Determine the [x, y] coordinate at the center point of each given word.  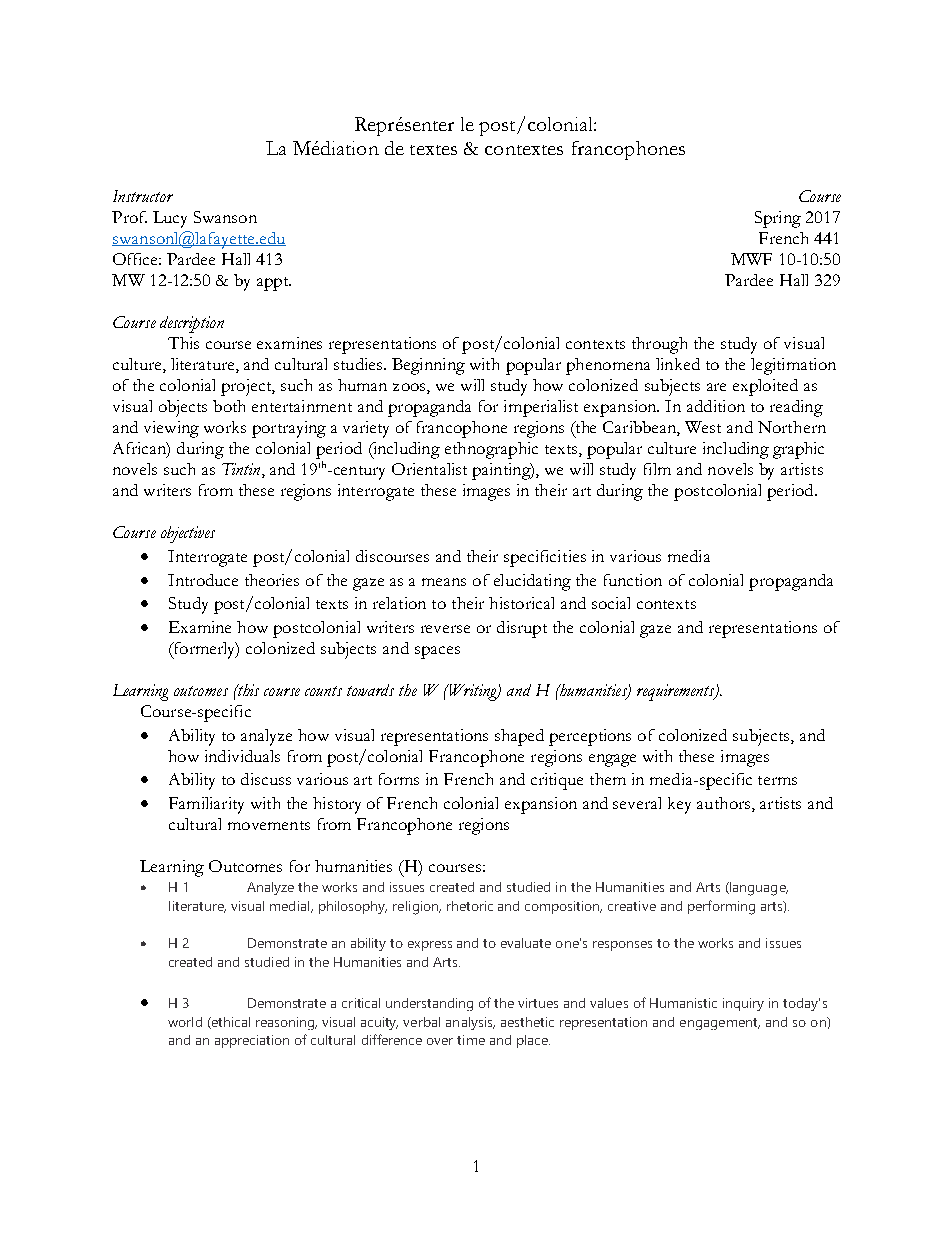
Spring [778, 219]
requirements [677, 692]
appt [274, 284]
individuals [242, 756]
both [229, 406]
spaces [437, 652]
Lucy [170, 219]
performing [721, 907]
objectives [188, 534]
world [185, 1022]
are [716, 387]
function [633, 580]
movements [269, 825]
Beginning [428, 366]
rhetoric [470, 906]
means [444, 582]
